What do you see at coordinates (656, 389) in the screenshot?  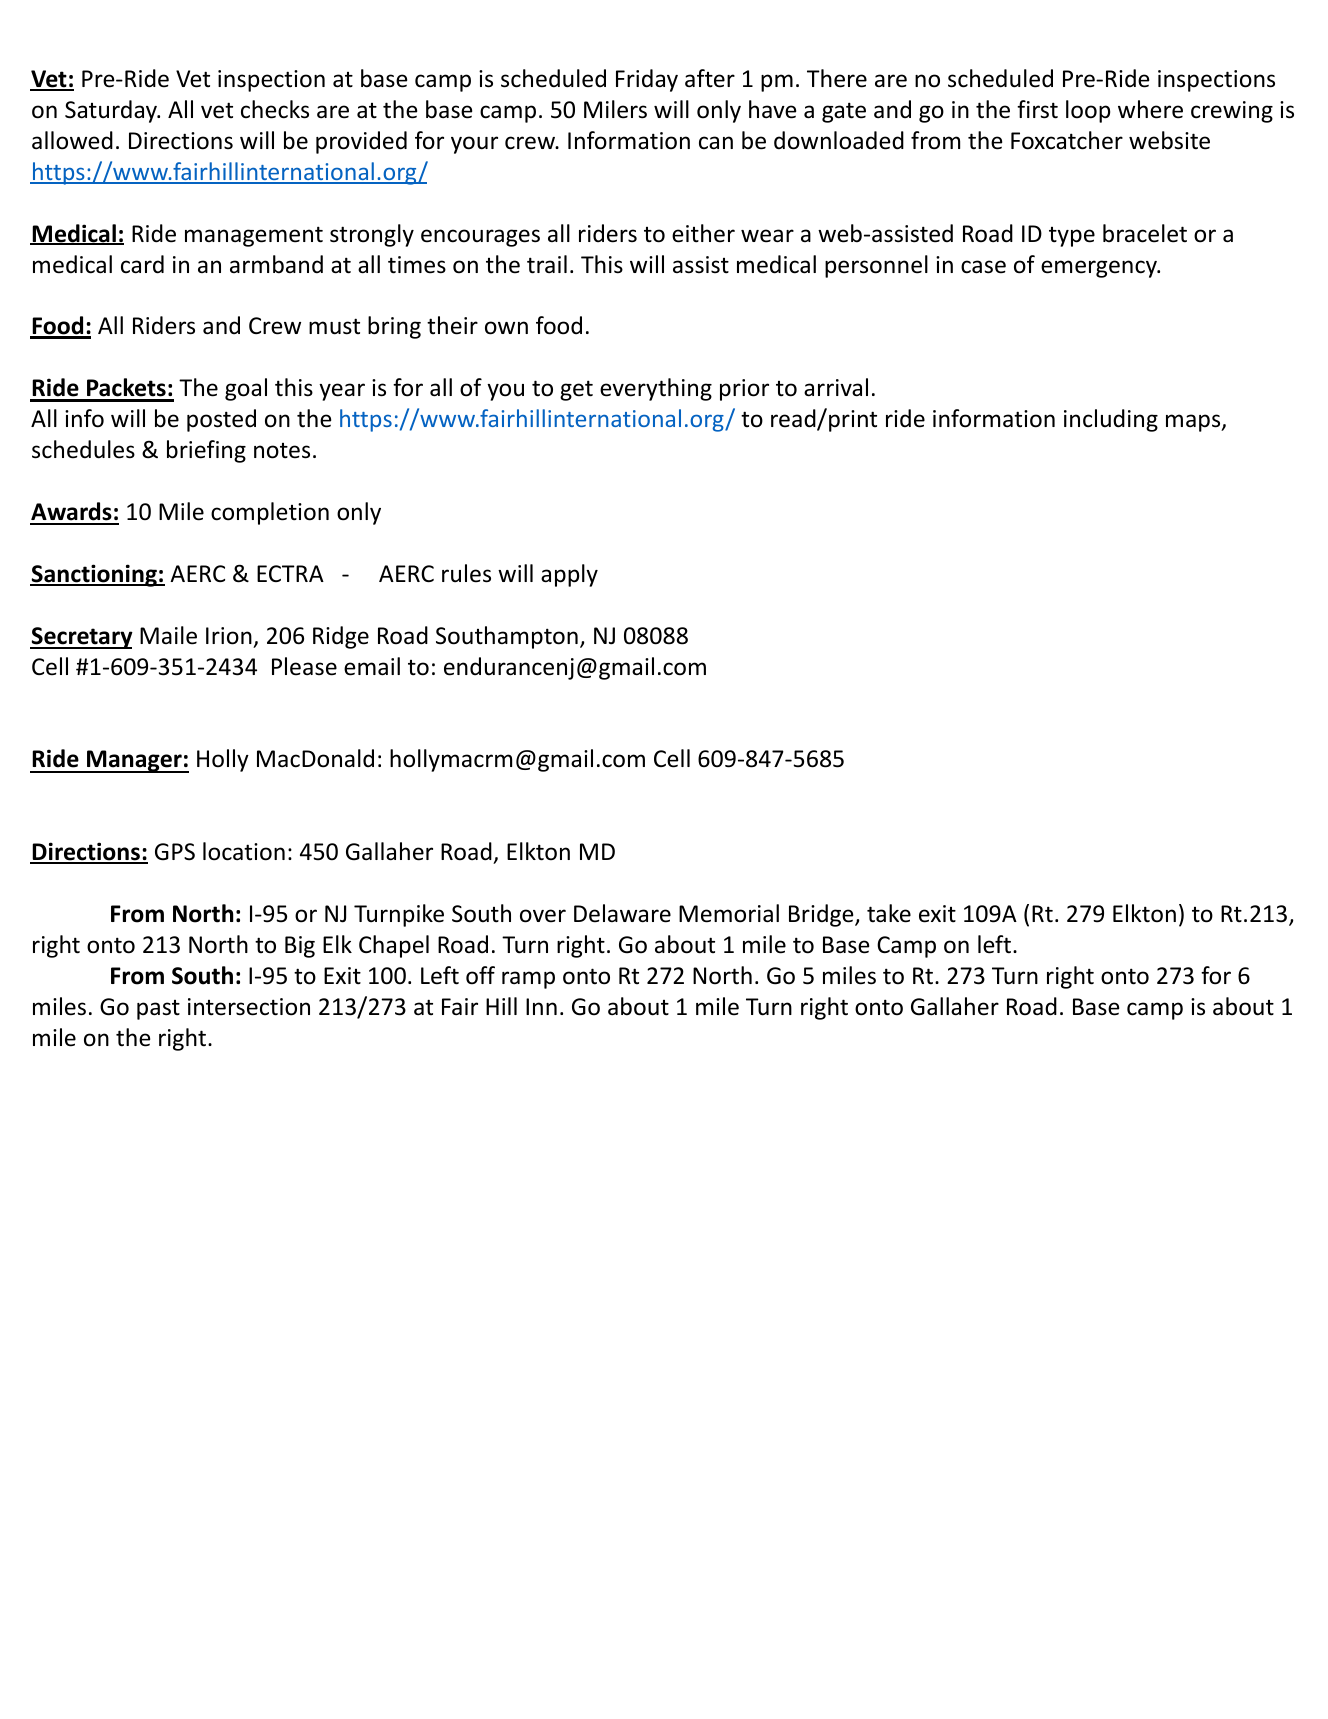 I see `everything` at bounding box center [656, 389].
